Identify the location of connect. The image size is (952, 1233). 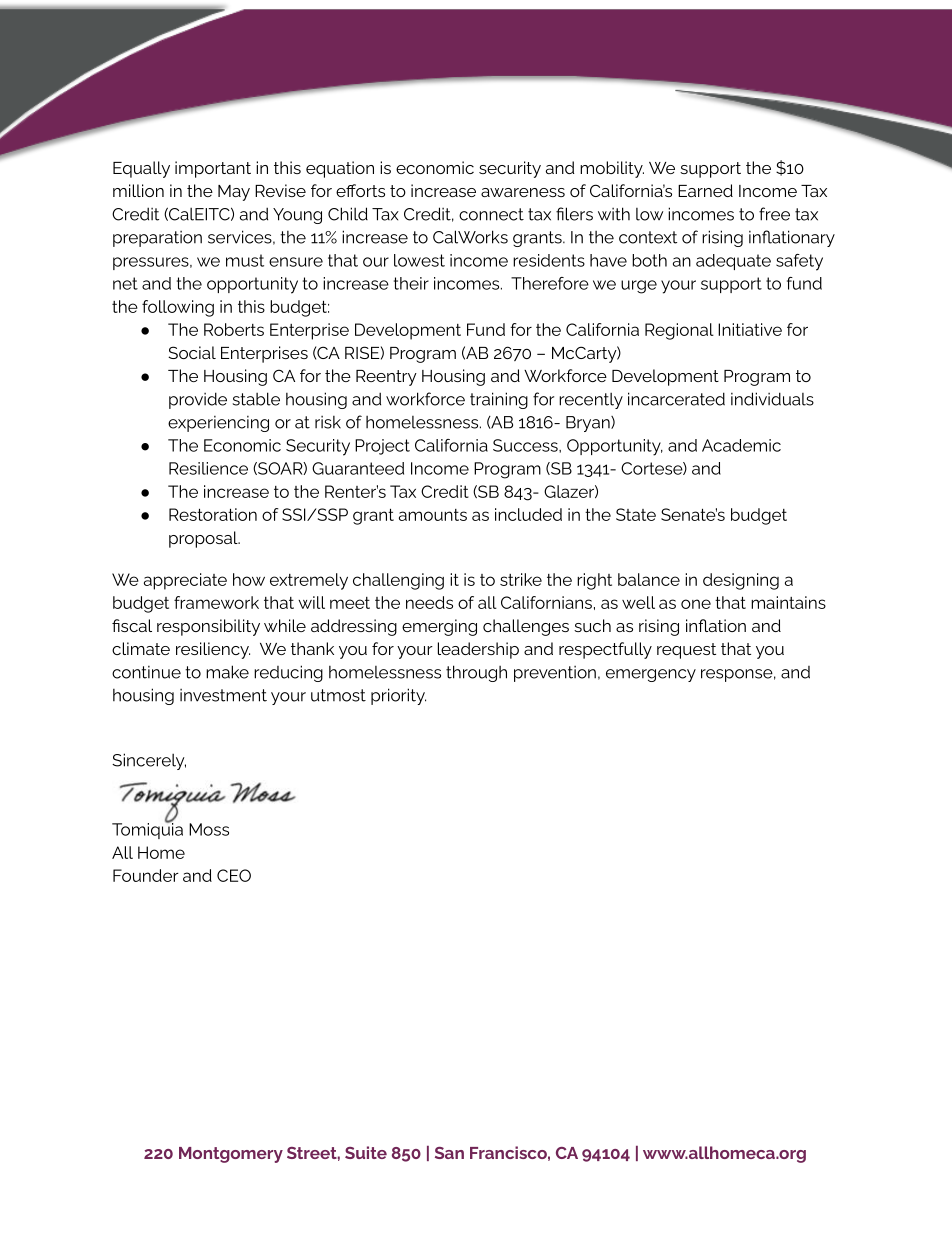
(491, 214).
